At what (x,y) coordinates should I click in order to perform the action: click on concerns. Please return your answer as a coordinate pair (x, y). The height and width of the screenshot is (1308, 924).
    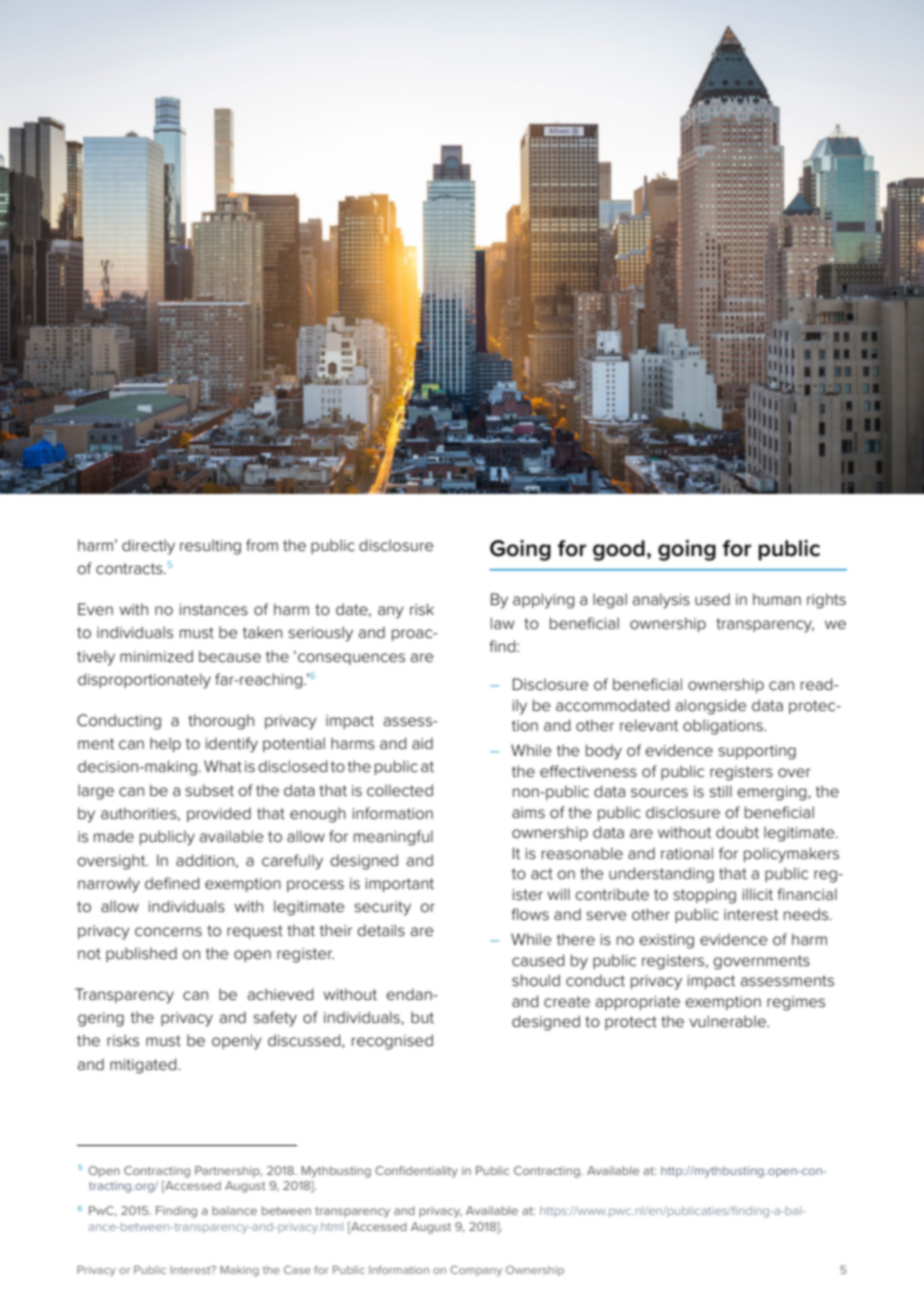
    Looking at the image, I should click on (168, 932).
